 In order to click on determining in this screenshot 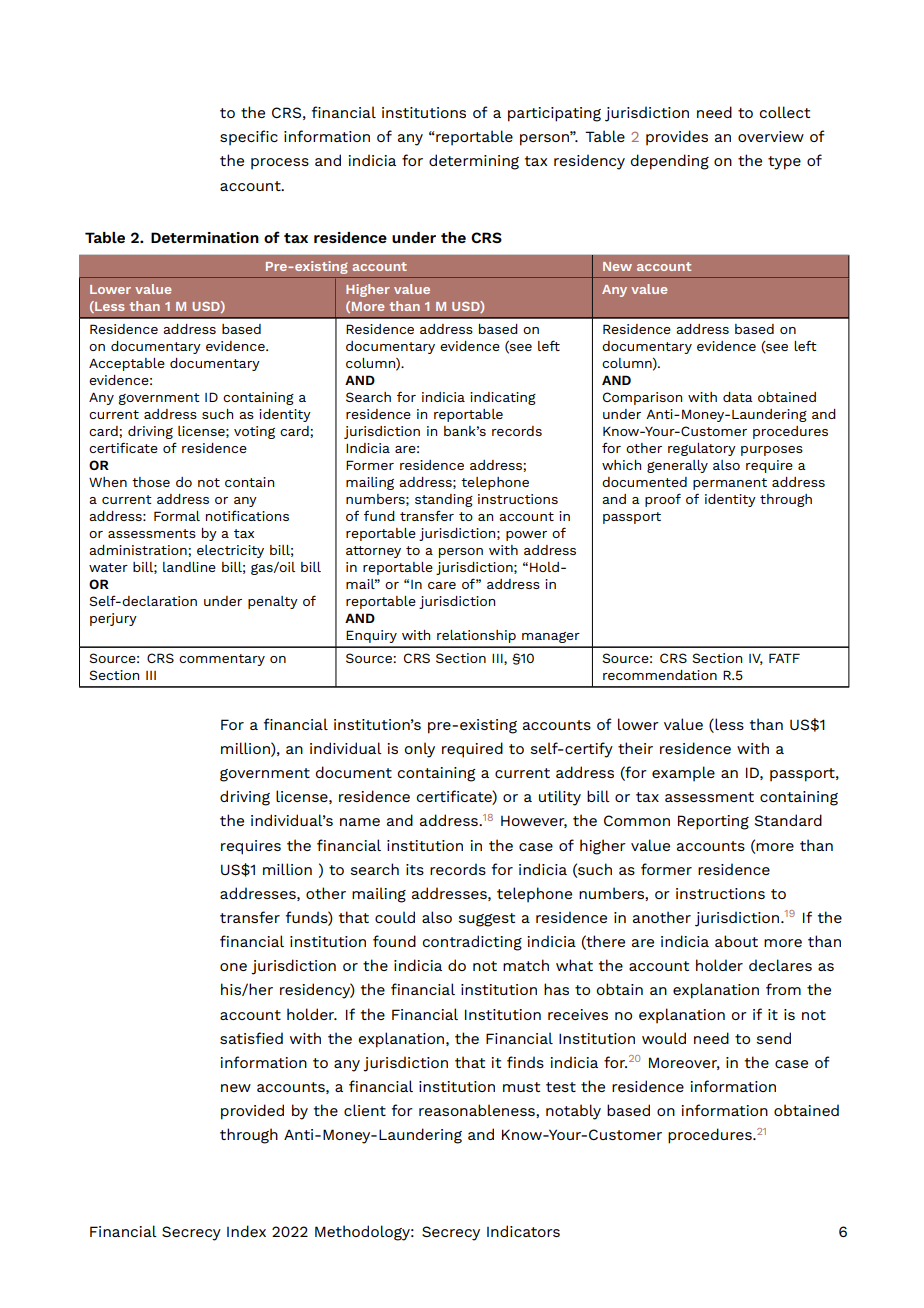, I will do `click(474, 162)`.
